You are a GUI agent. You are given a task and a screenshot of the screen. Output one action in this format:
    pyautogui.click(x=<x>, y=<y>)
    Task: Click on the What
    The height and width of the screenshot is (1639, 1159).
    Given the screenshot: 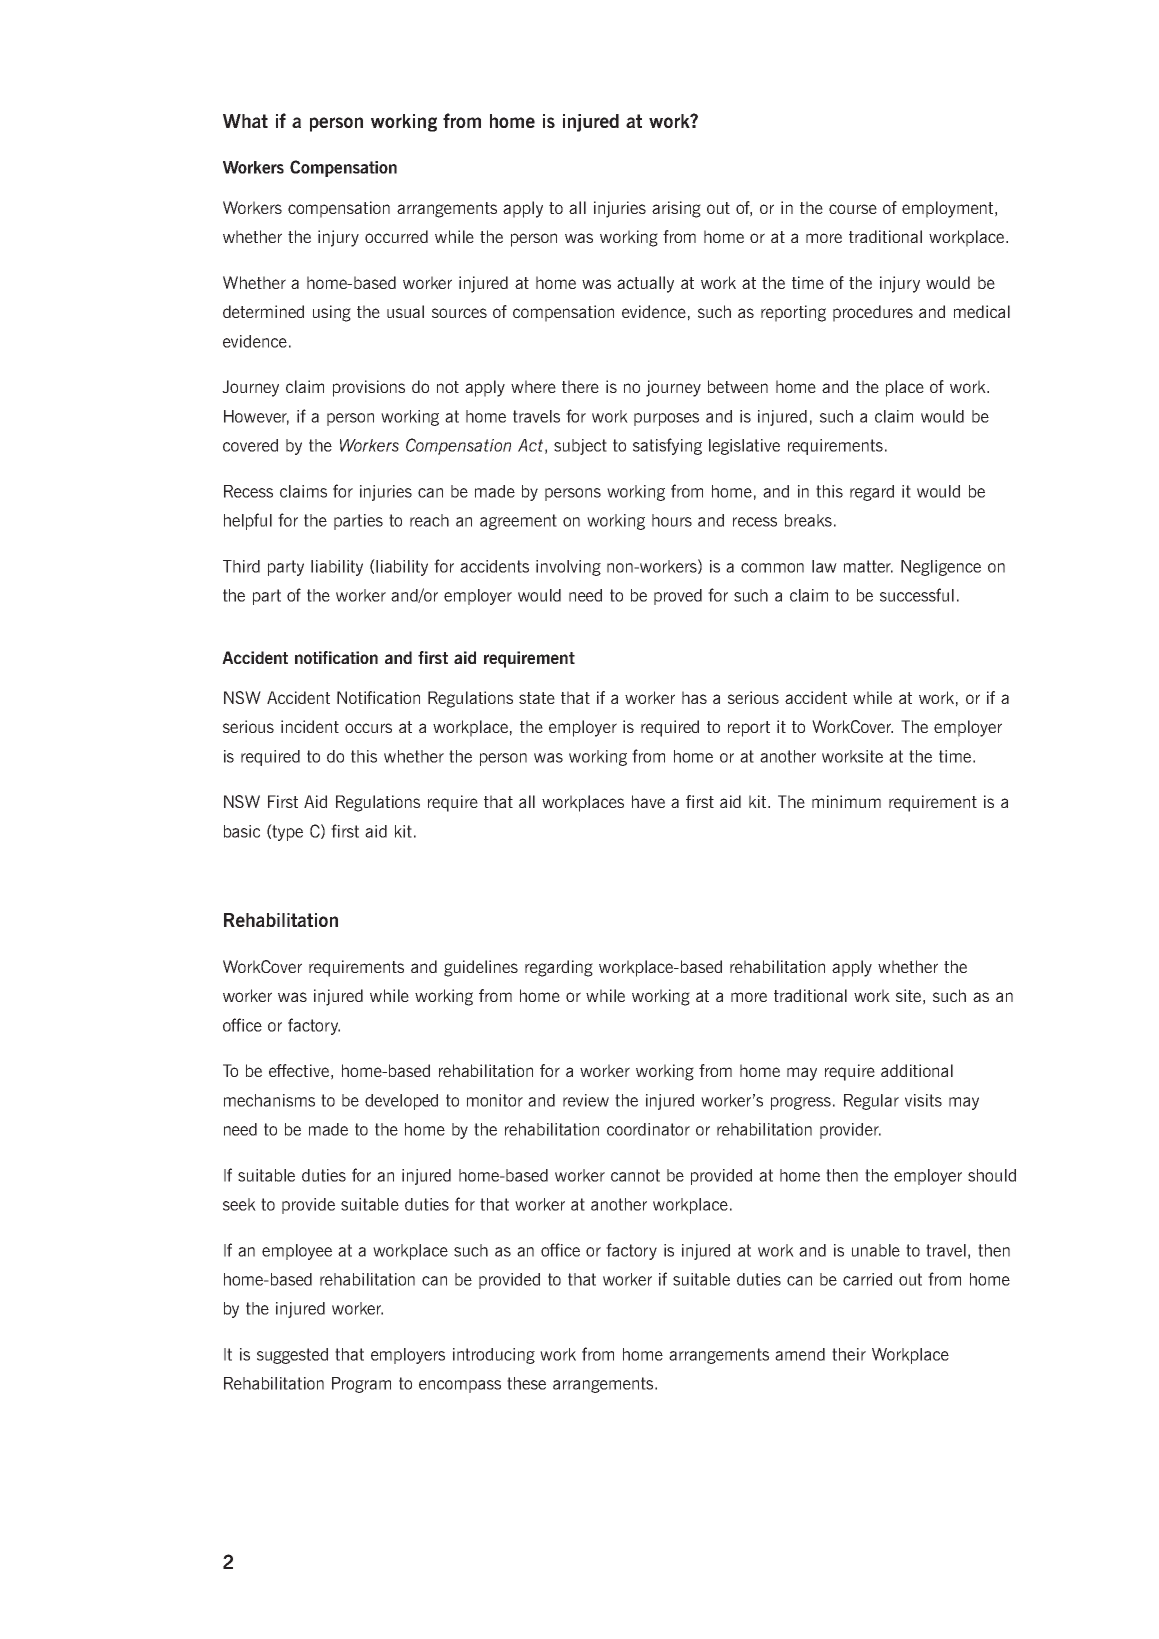 What is the action you would take?
    pyautogui.click(x=245, y=121)
